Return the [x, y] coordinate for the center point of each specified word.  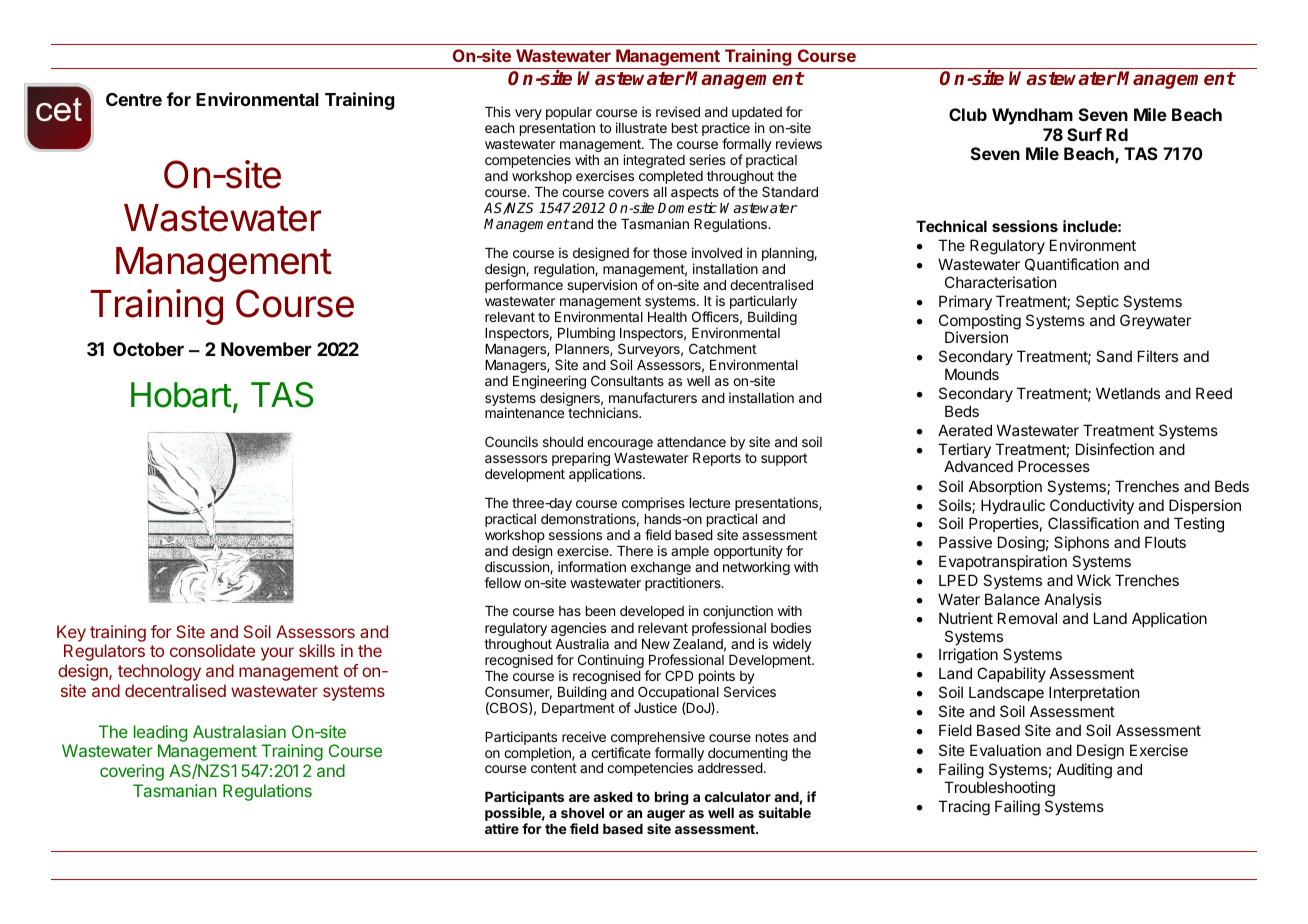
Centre [134, 99]
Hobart [181, 395]
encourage [620, 446]
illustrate [641, 127]
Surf [1084, 134]
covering [132, 772]
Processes [1054, 466]
